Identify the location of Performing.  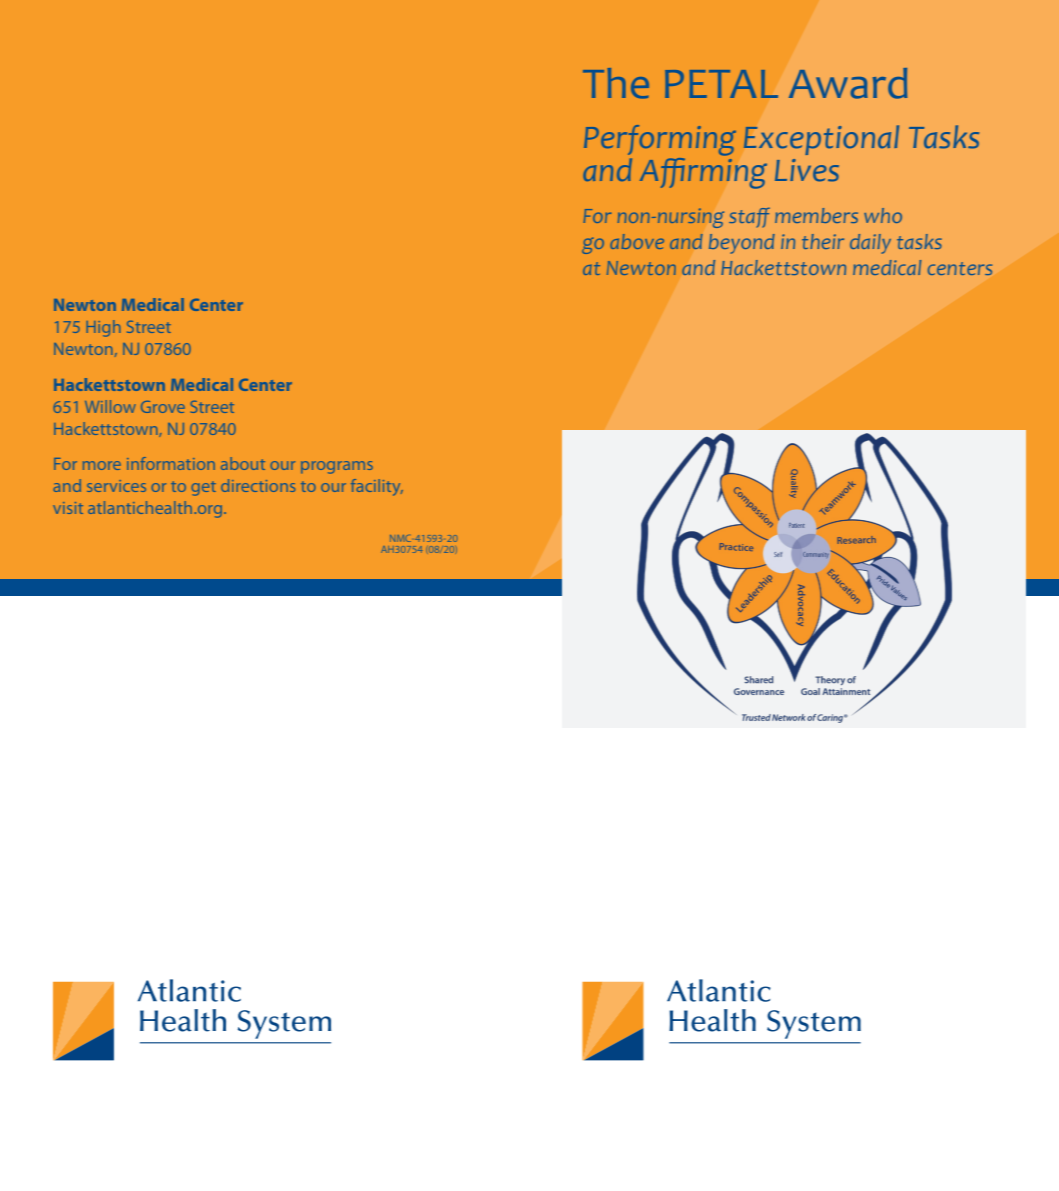
(660, 142).
